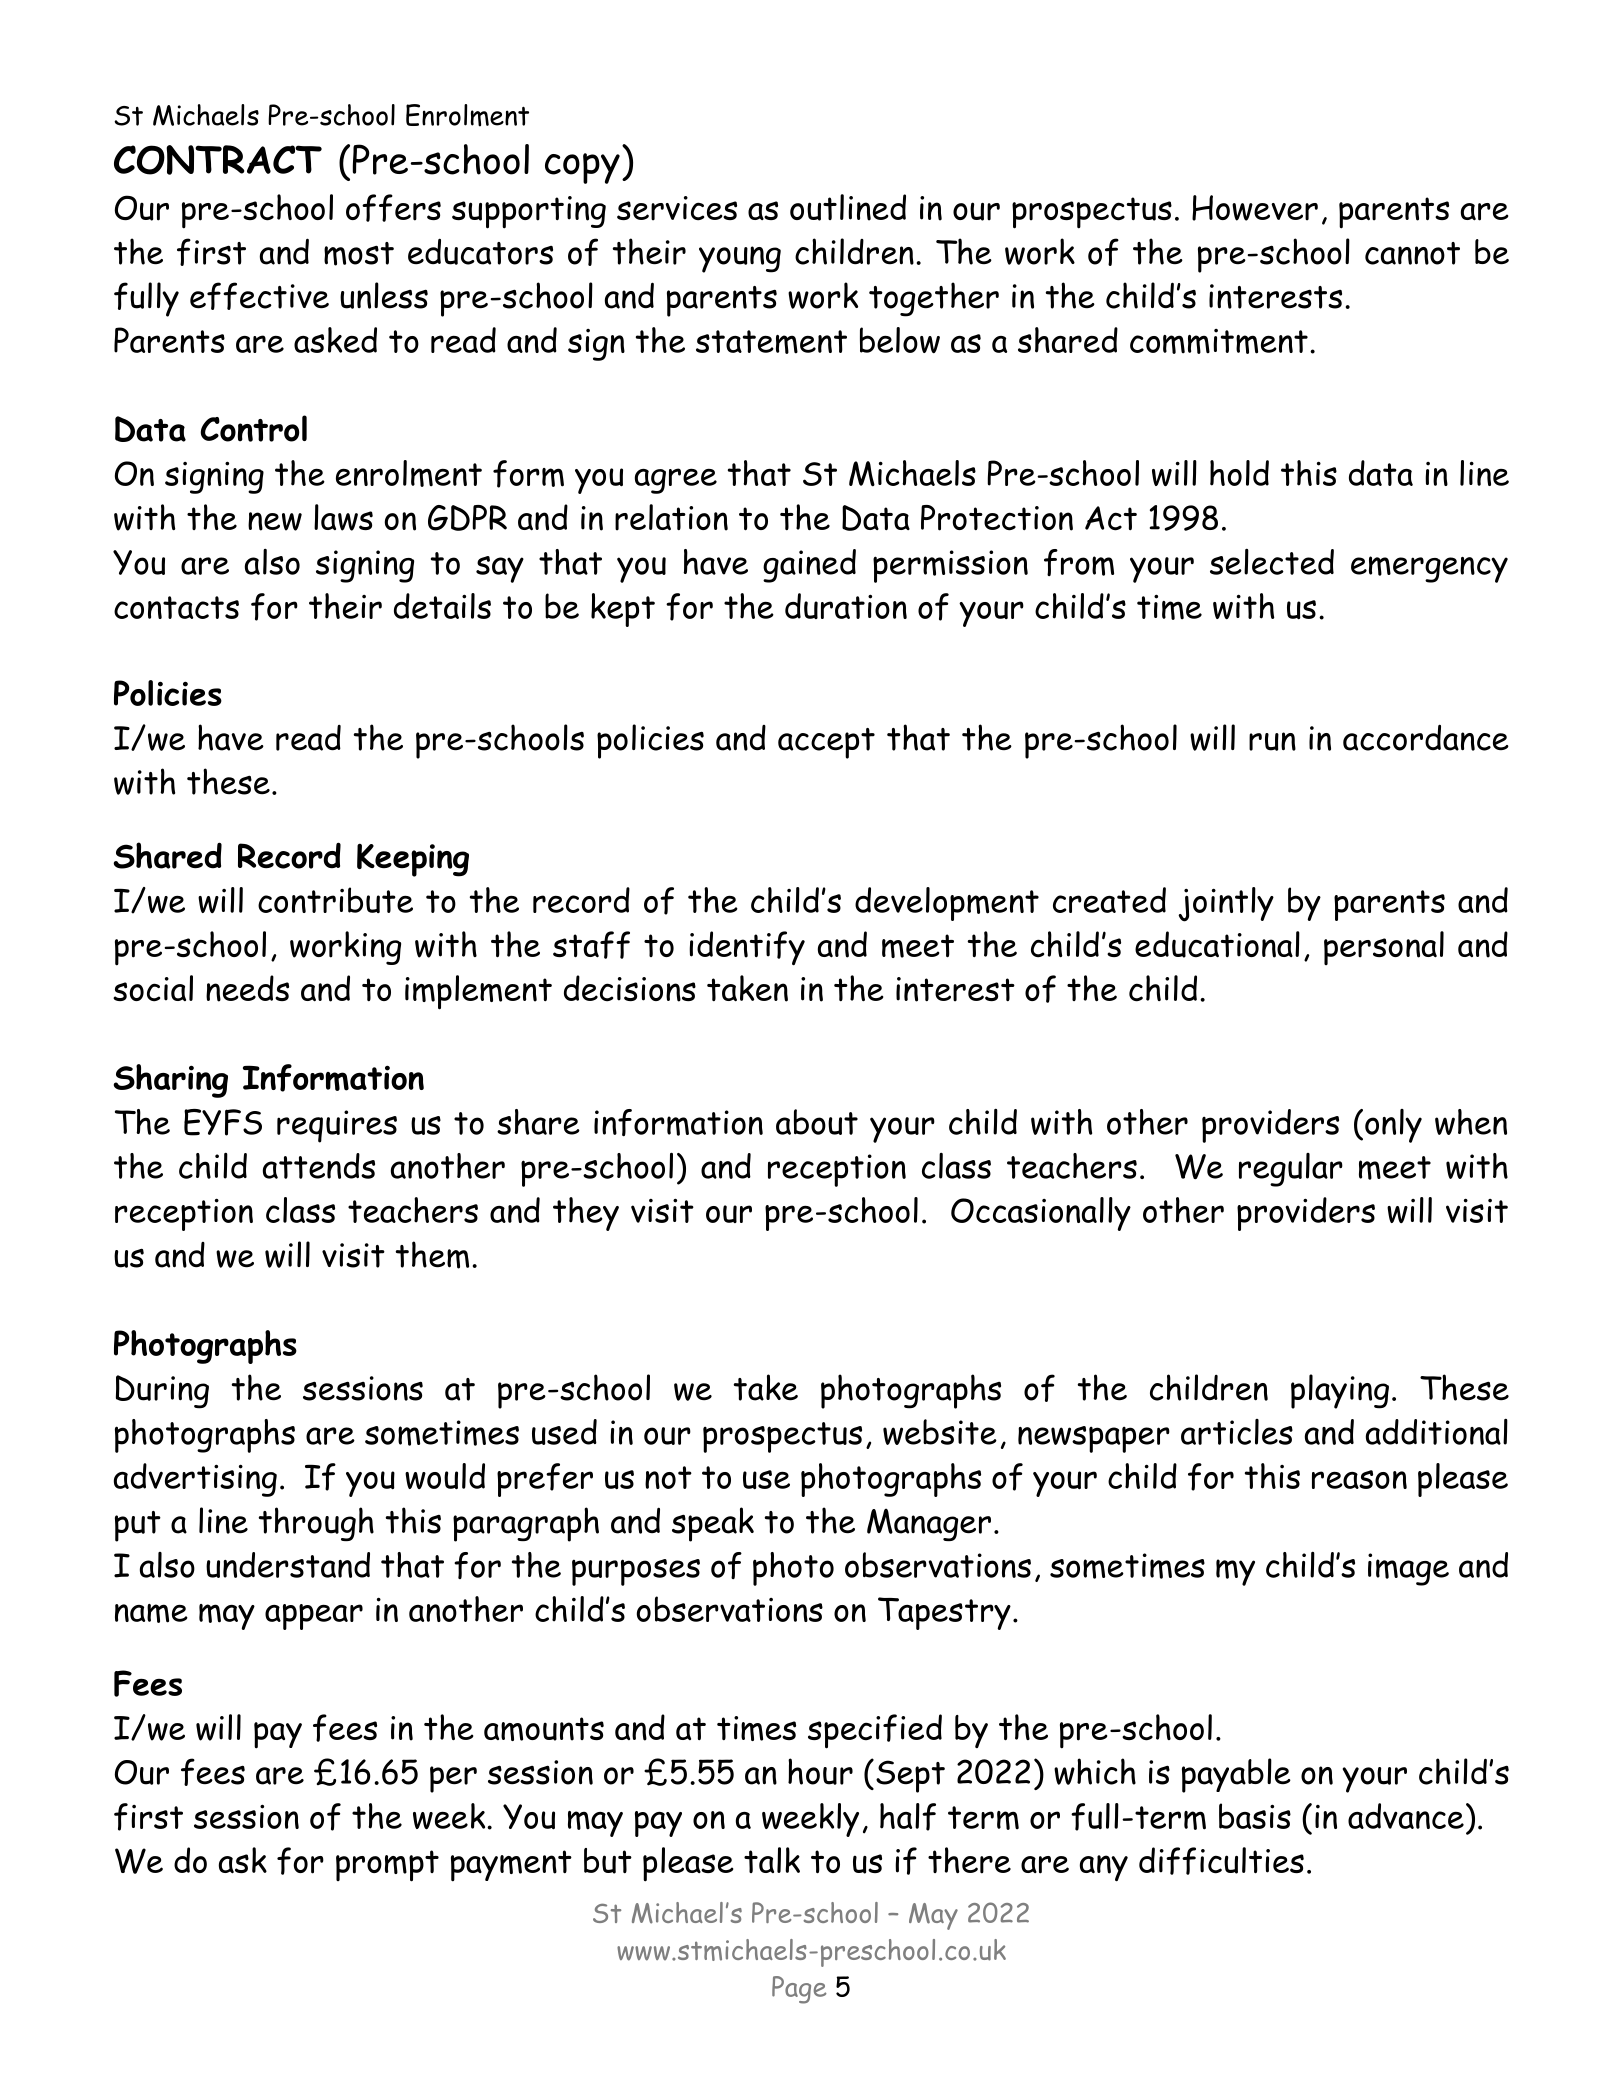 This screenshot has width=1622, height=2099. What do you see at coordinates (1272, 562) in the screenshot?
I see `selected` at bounding box center [1272, 562].
